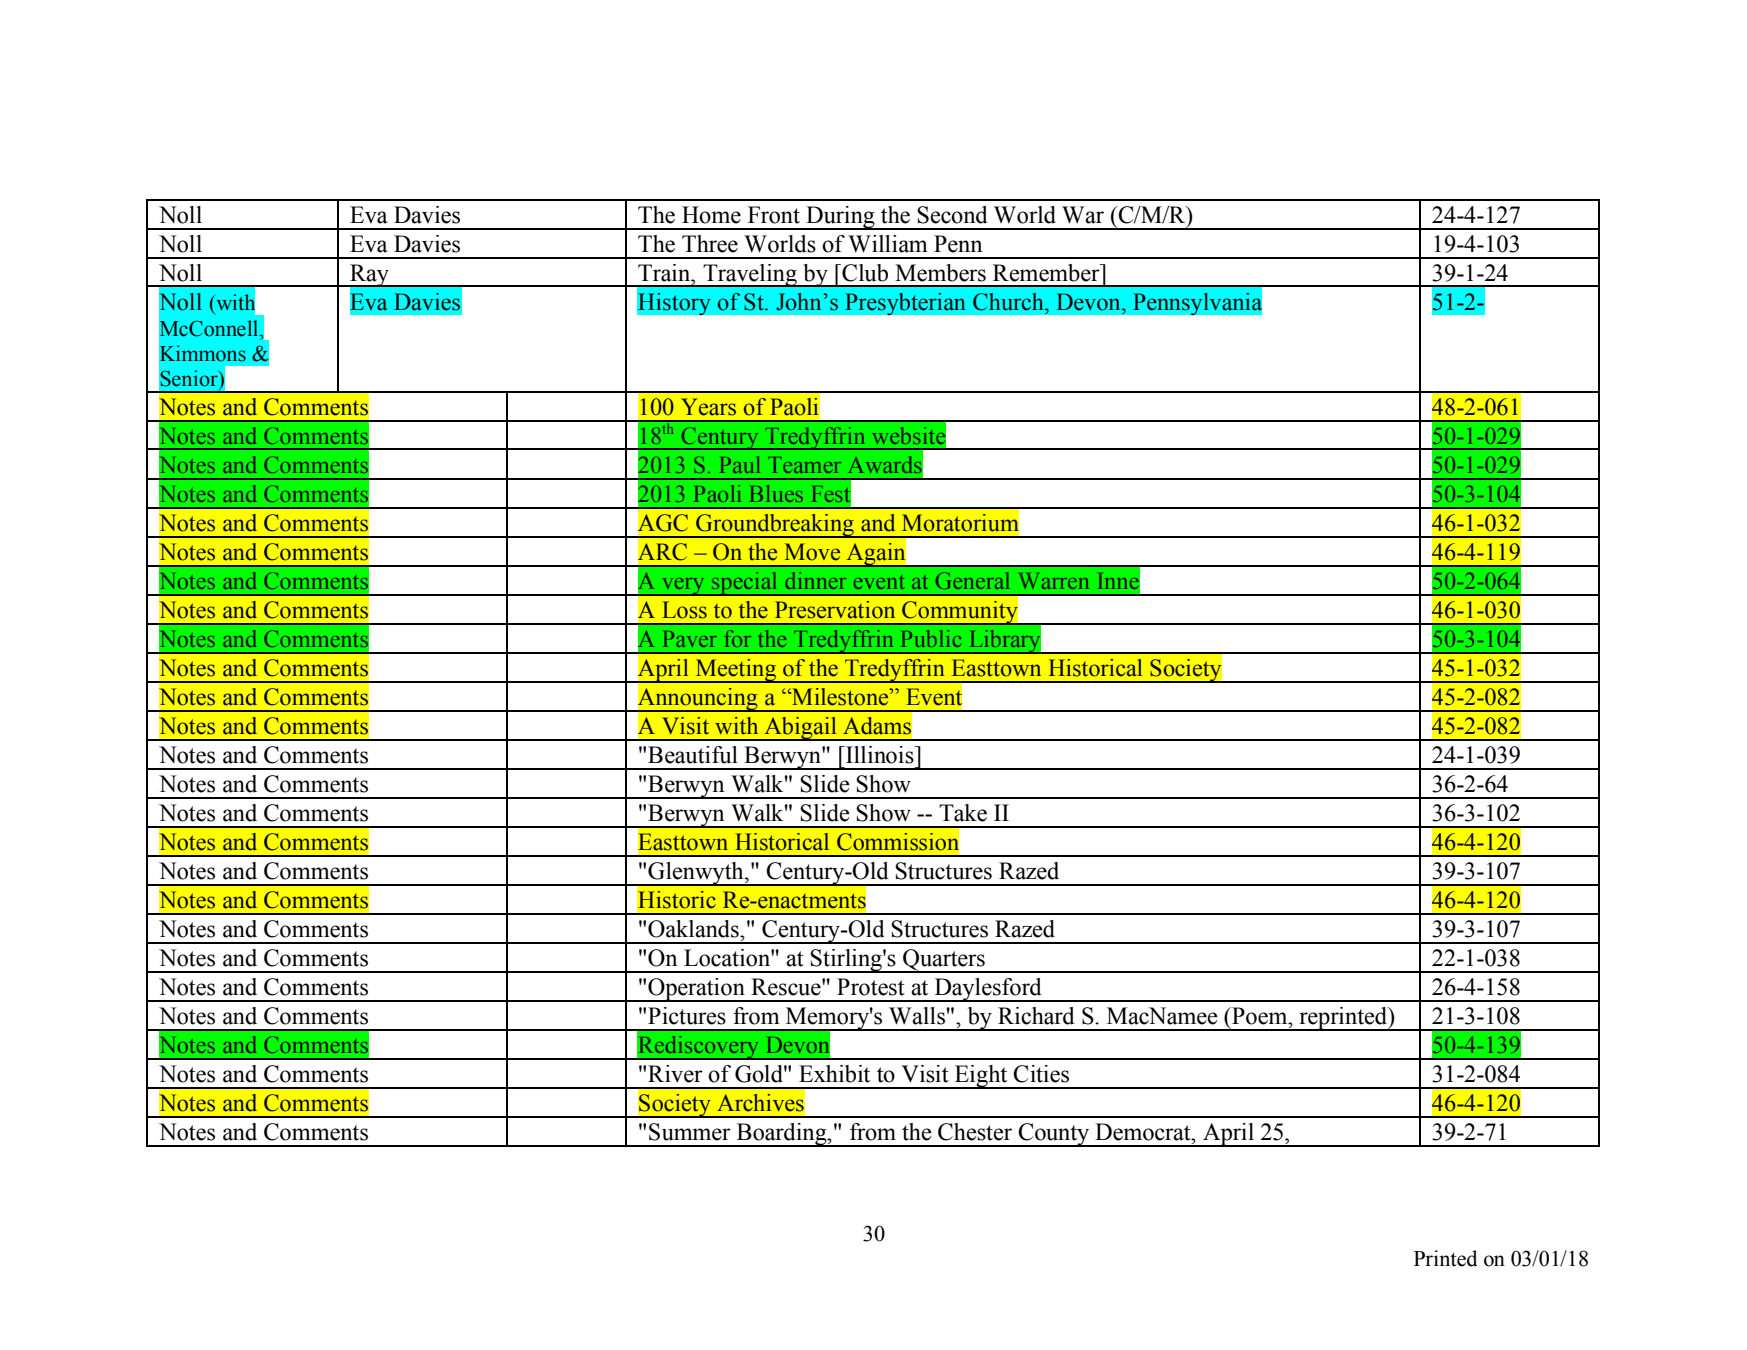 The image size is (1747, 1350). Describe the element at coordinates (736, 671) in the screenshot. I see `Meeting` at that location.
